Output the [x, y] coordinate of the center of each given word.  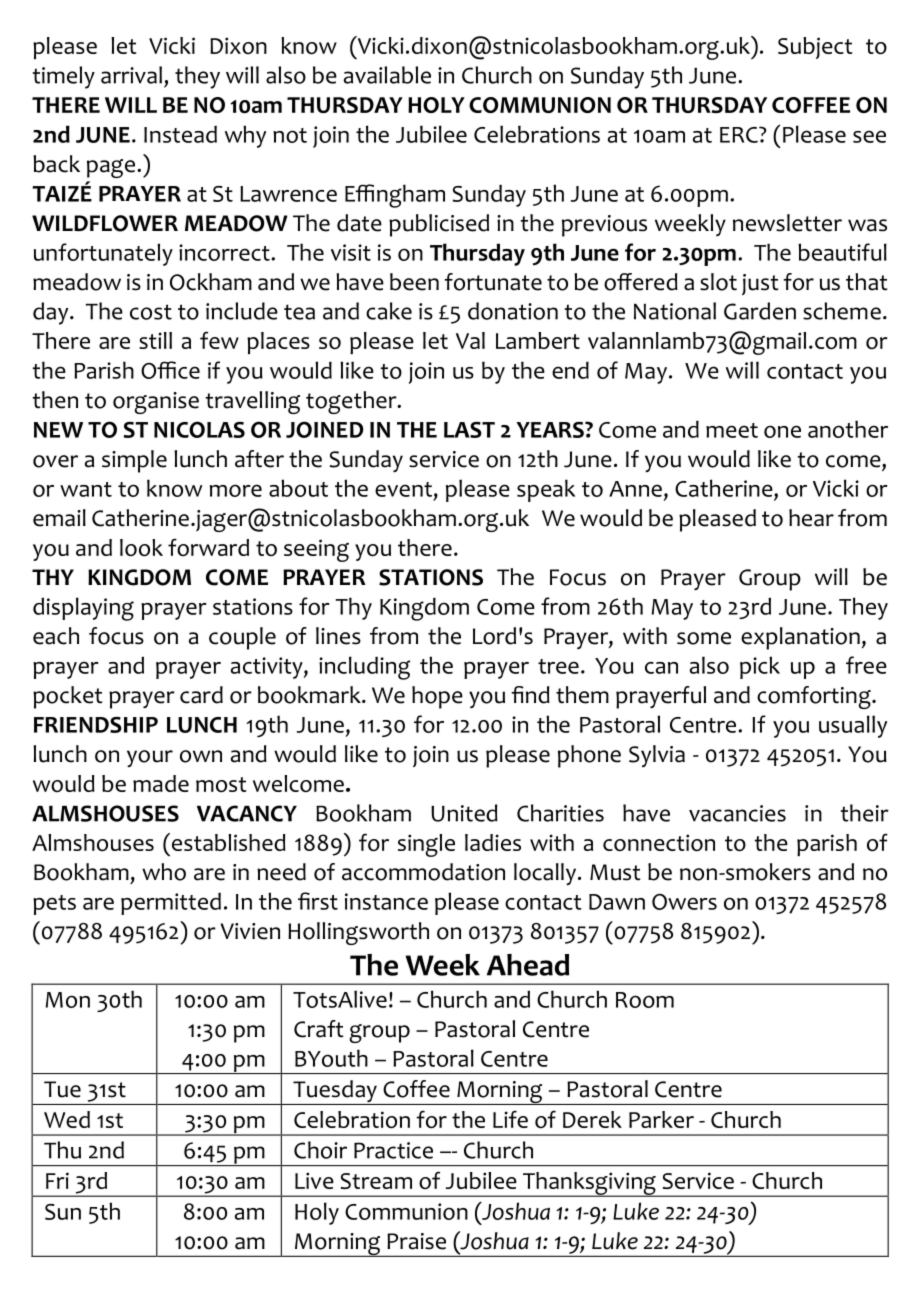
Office [170, 370]
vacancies [737, 813]
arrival [131, 75]
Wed [67, 1119]
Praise [416, 1241]
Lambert [538, 340]
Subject [815, 48]
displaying [83, 609]
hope [437, 697]
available [387, 75]
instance [386, 901]
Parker [661, 1119]
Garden [760, 311]
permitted [171, 904]
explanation [800, 638]
